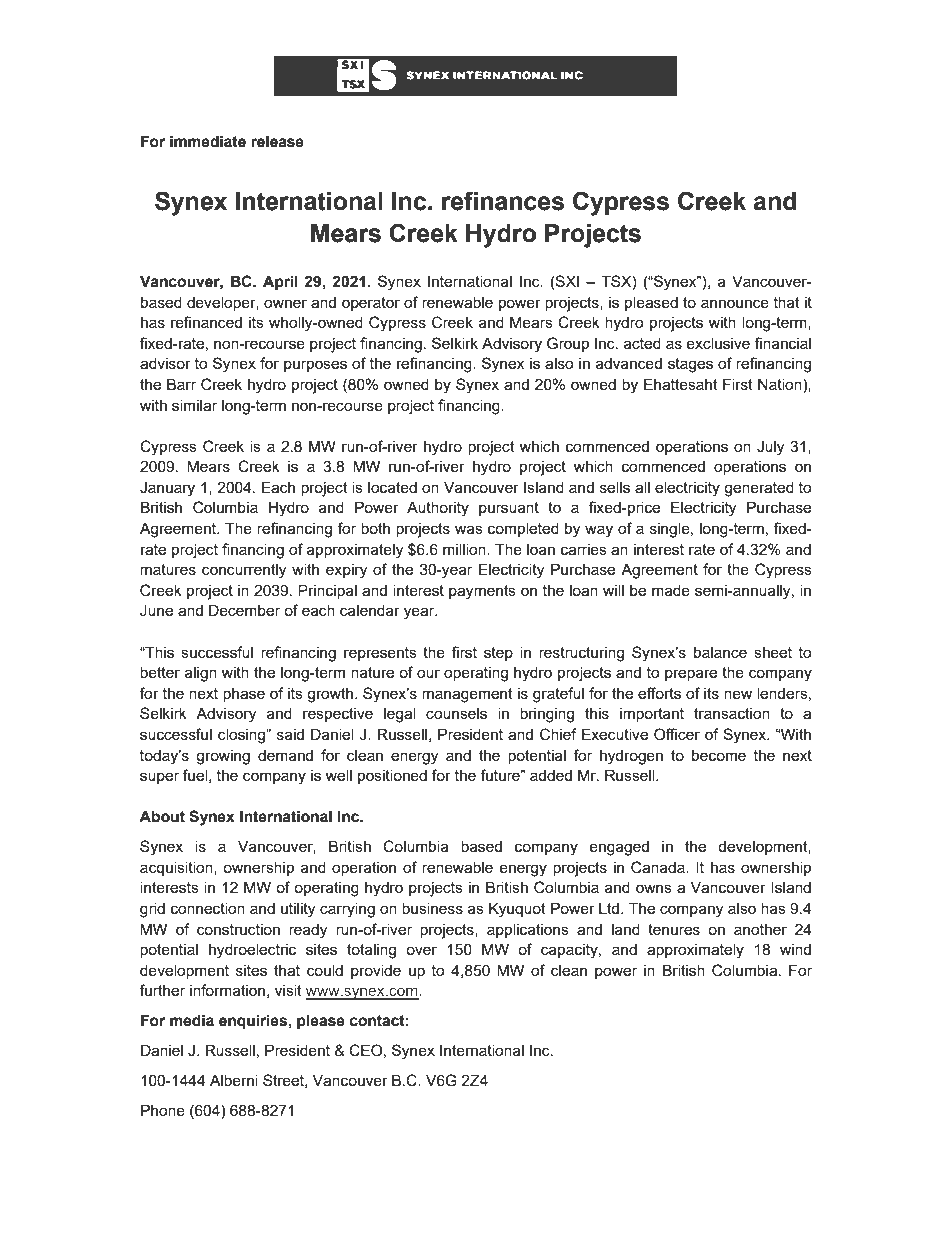 The height and width of the screenshot is (1233, 952). Describe the element at coordinates (376, 971) in the screenshot. I see `provide` at that location.
